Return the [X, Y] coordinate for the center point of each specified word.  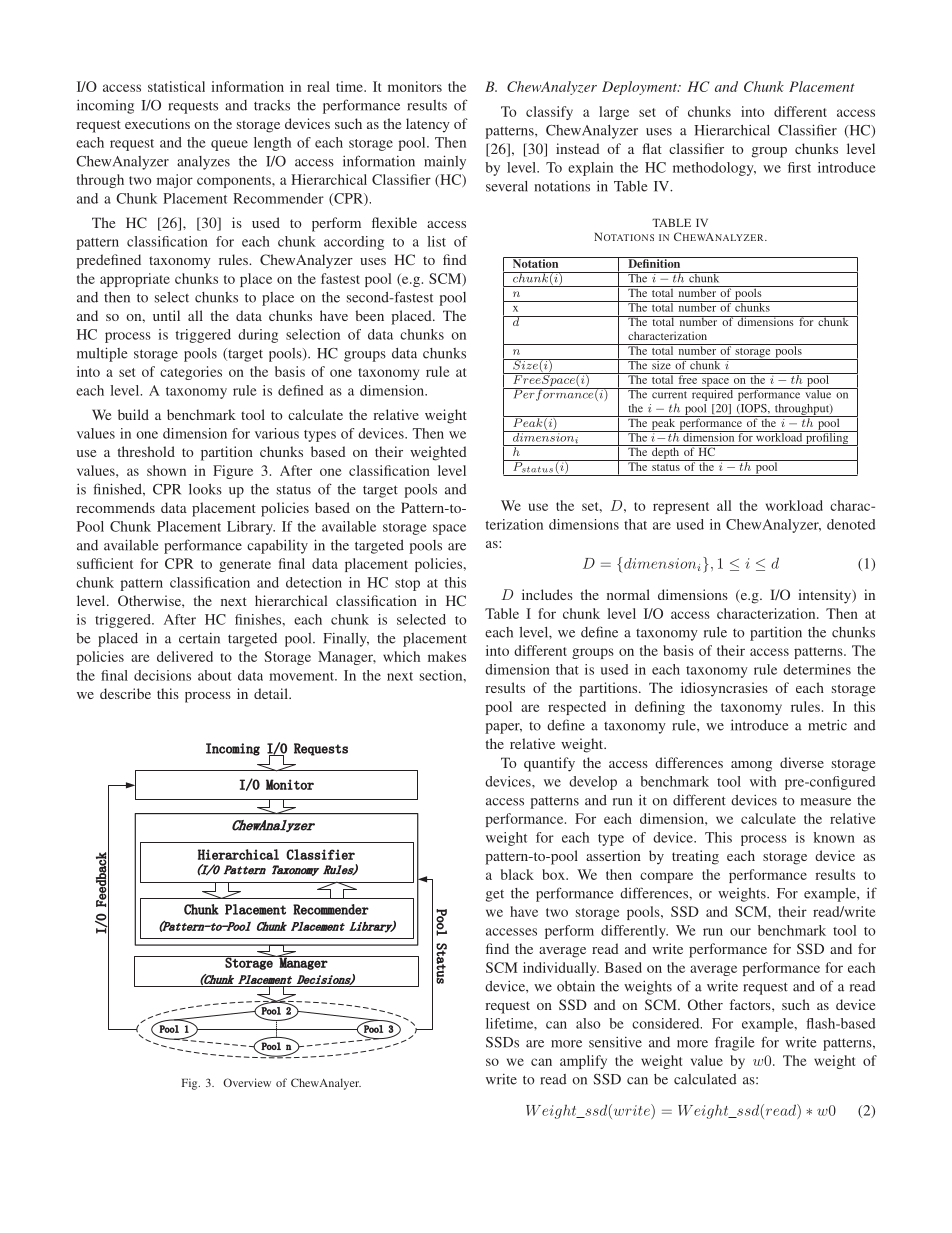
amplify [583, 1062]
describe [125, 693]
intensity [825, 596]
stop [407, 585]
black [517, 874]
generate [245, 566]
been [369, 315]
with [763, 781]
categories [191, 373]
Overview [247, 1082]
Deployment [641, 88]
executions [157, 123]
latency [428, 125]
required [712, 394]
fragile [734, 1043]
